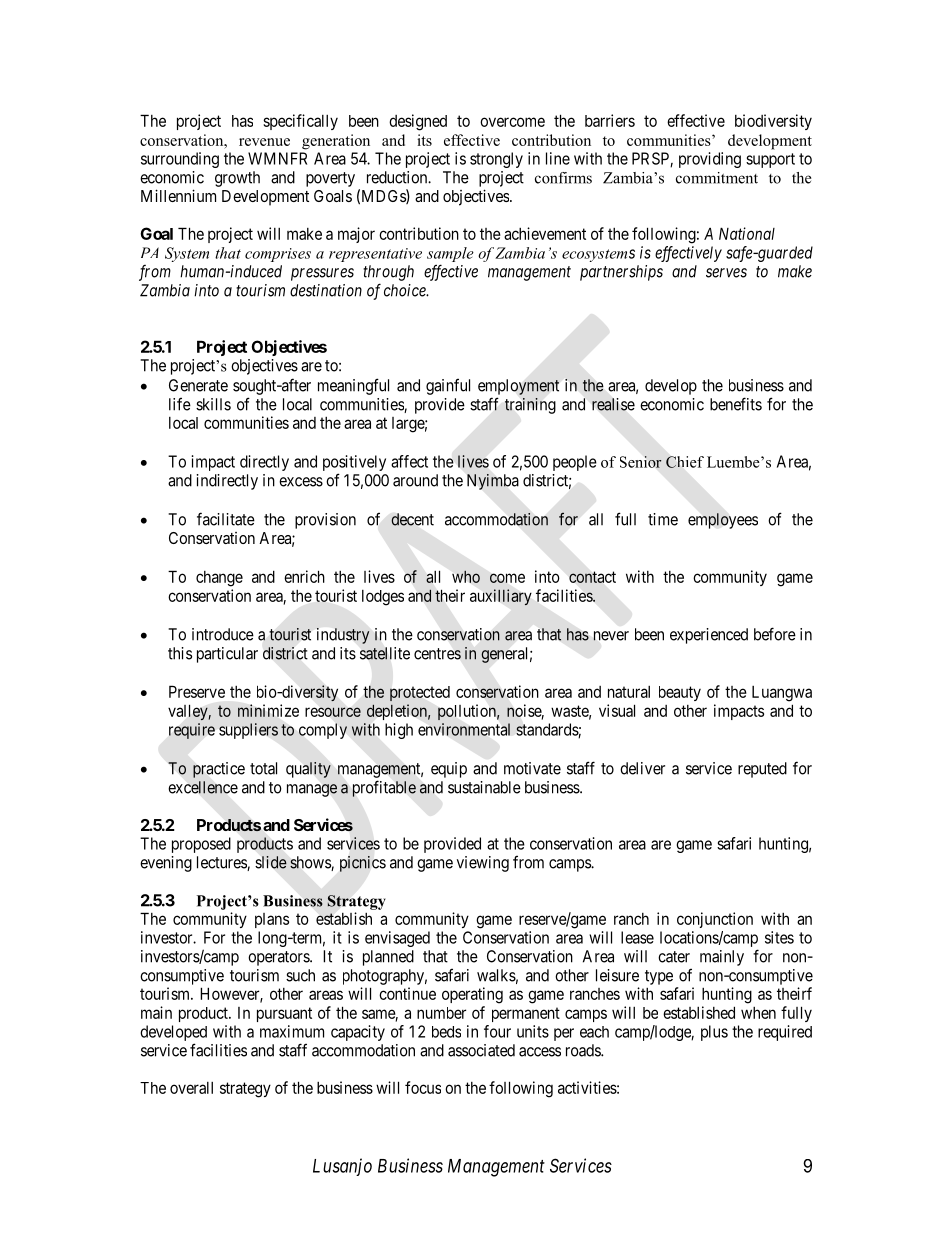 The image size is (952, 1233). What do you see at coordinates (219, 579) in the document?
I see `change` at bounding box center [219, 579].
